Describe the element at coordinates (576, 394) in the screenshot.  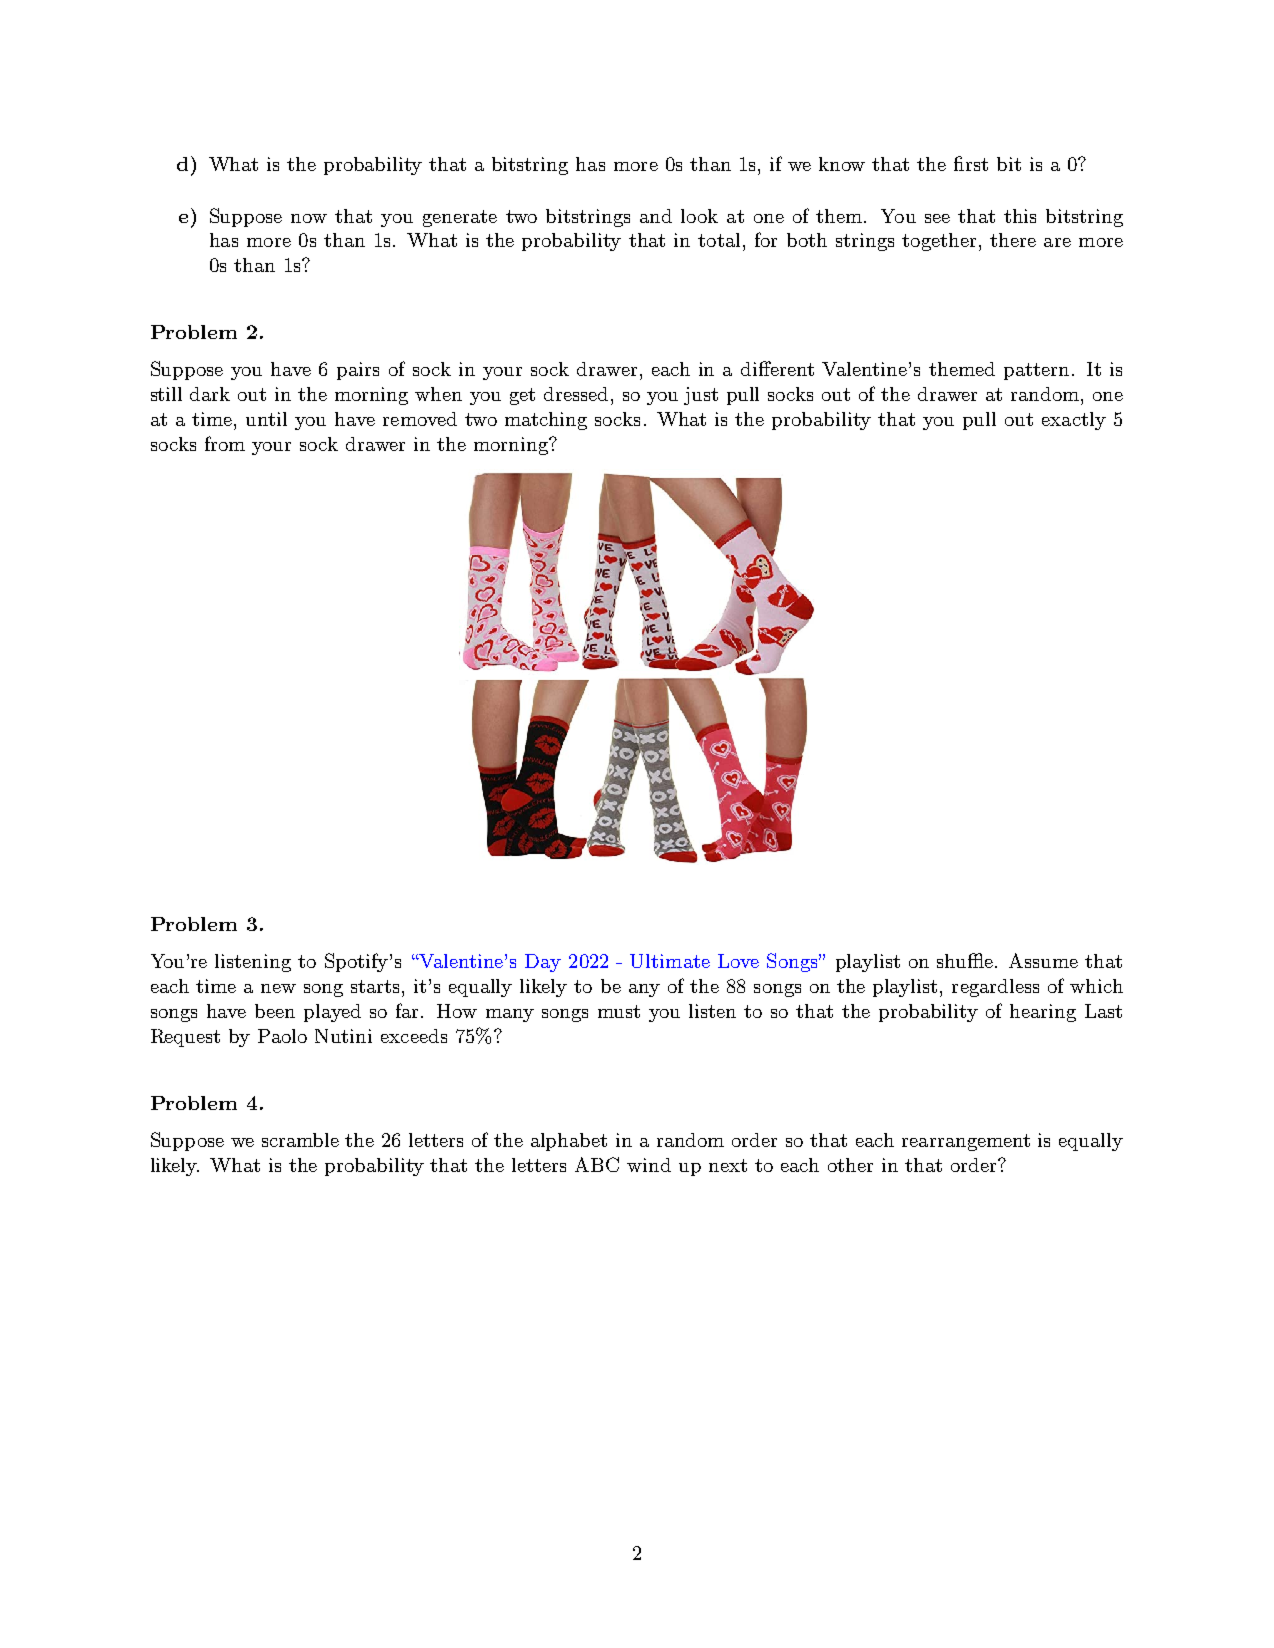
I see `dressed` at that location.
